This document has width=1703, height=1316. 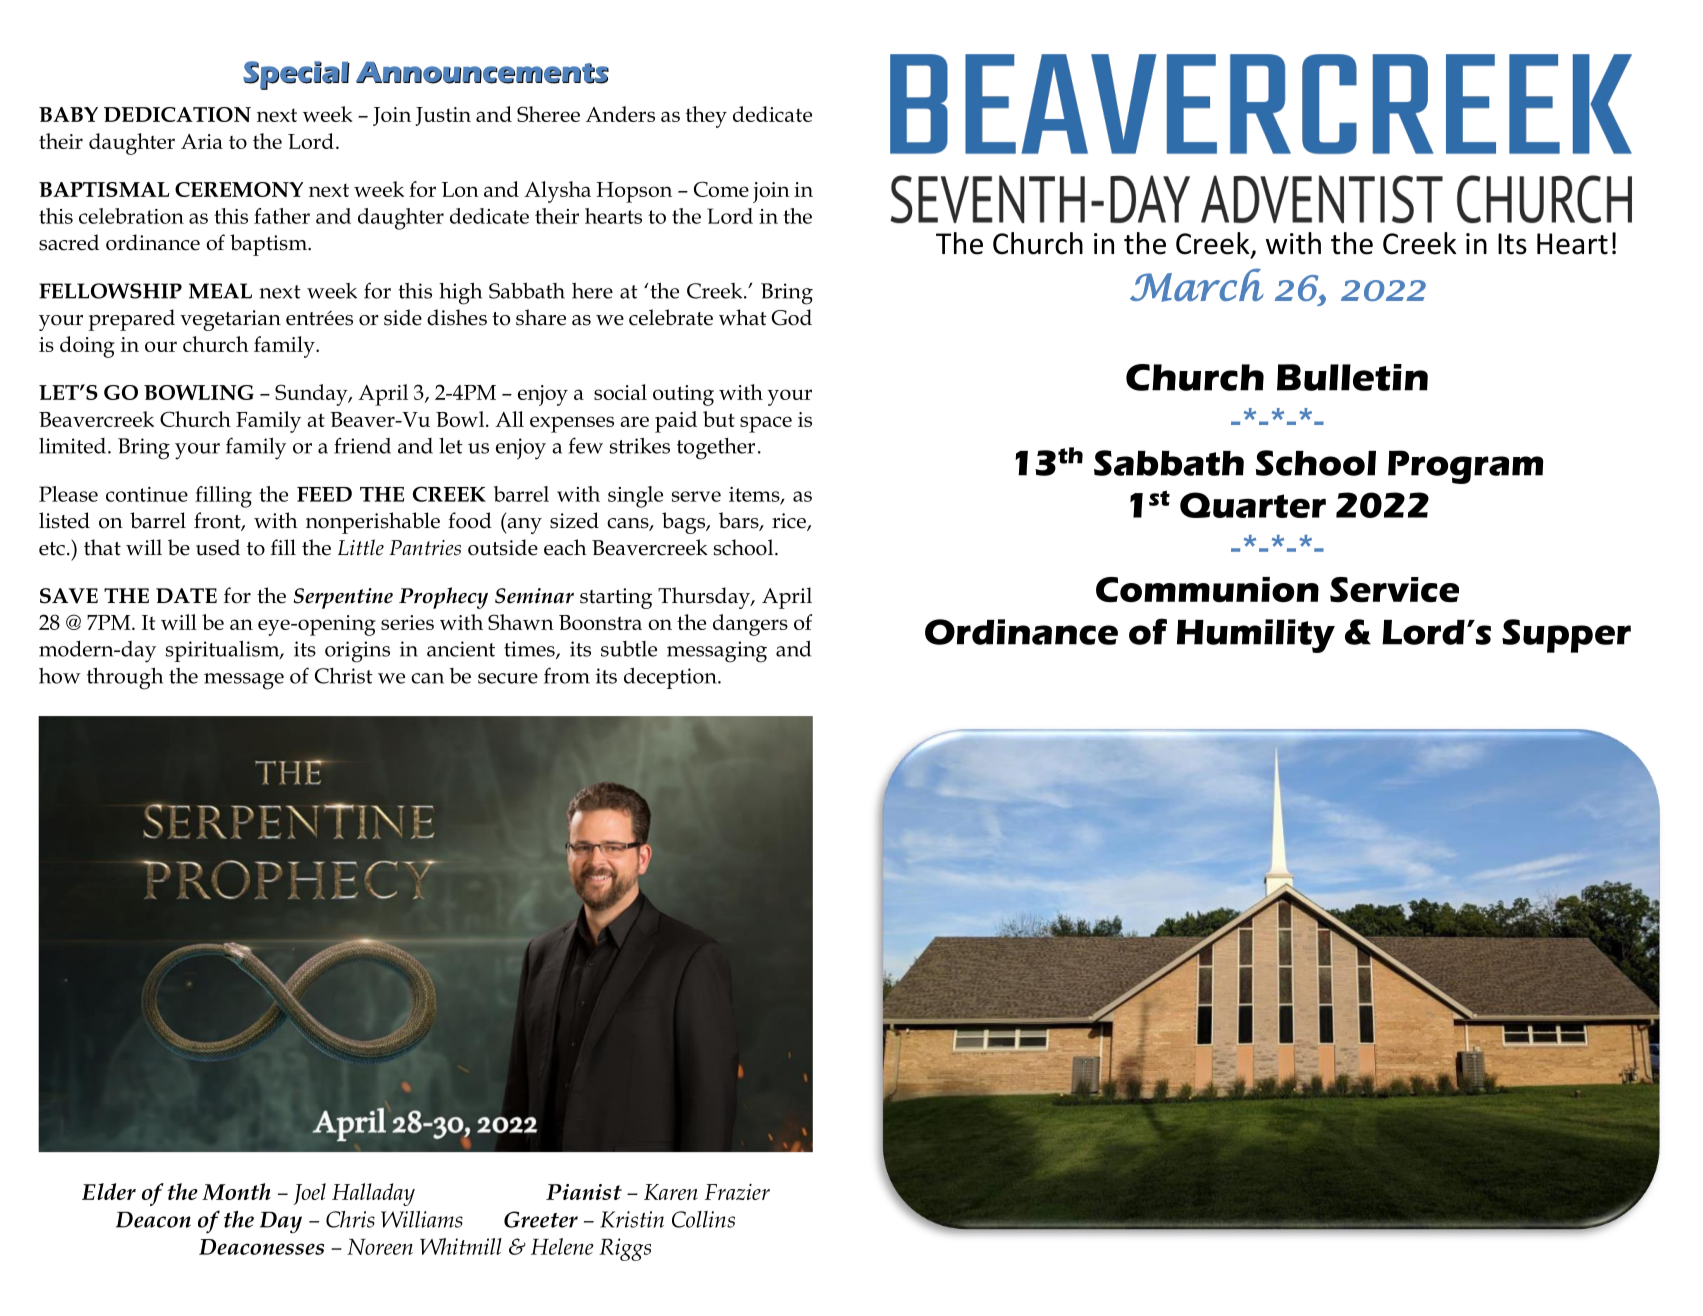 I want to click on DEDICATION, so click(x=177, y=114).
